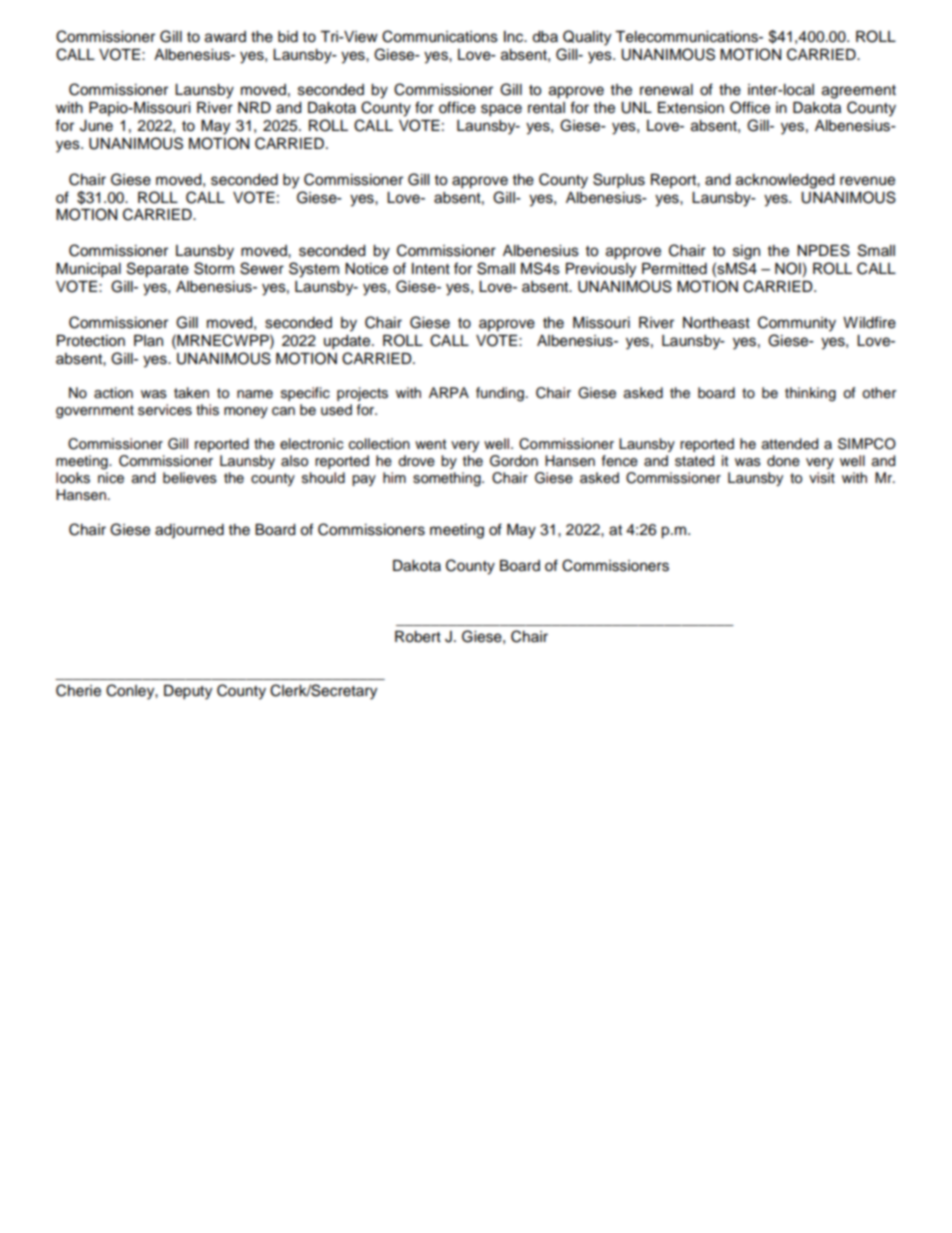 The image size is (952, 1233). What do you see at coordinates (148, 340) in the screenshot?
I see `Plan` at bounding box center [148, 340].
